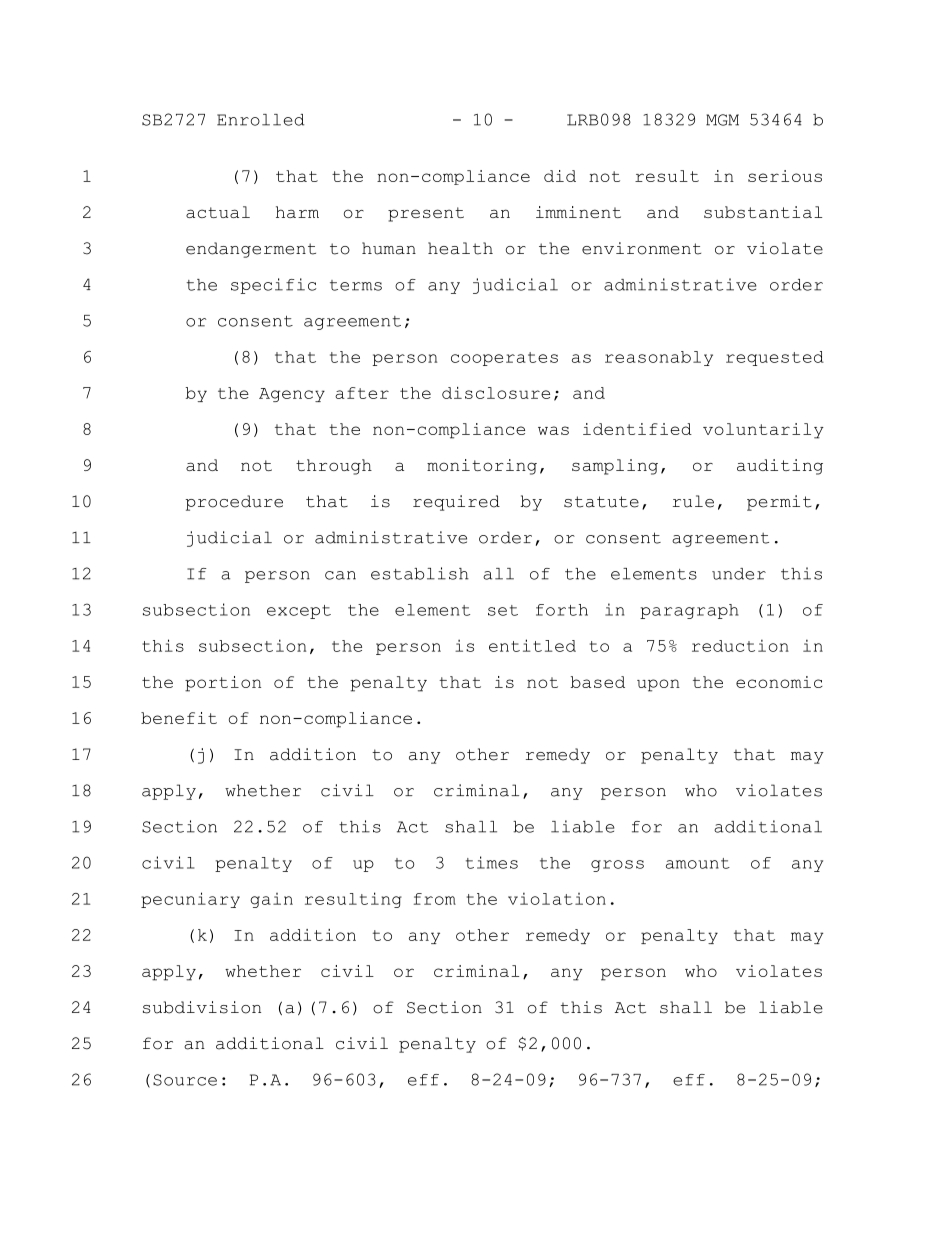 The height and width of the page is (1233, 952). Describe the element at coordinates (179, 718) in the page. I see `benefit` at that location.
